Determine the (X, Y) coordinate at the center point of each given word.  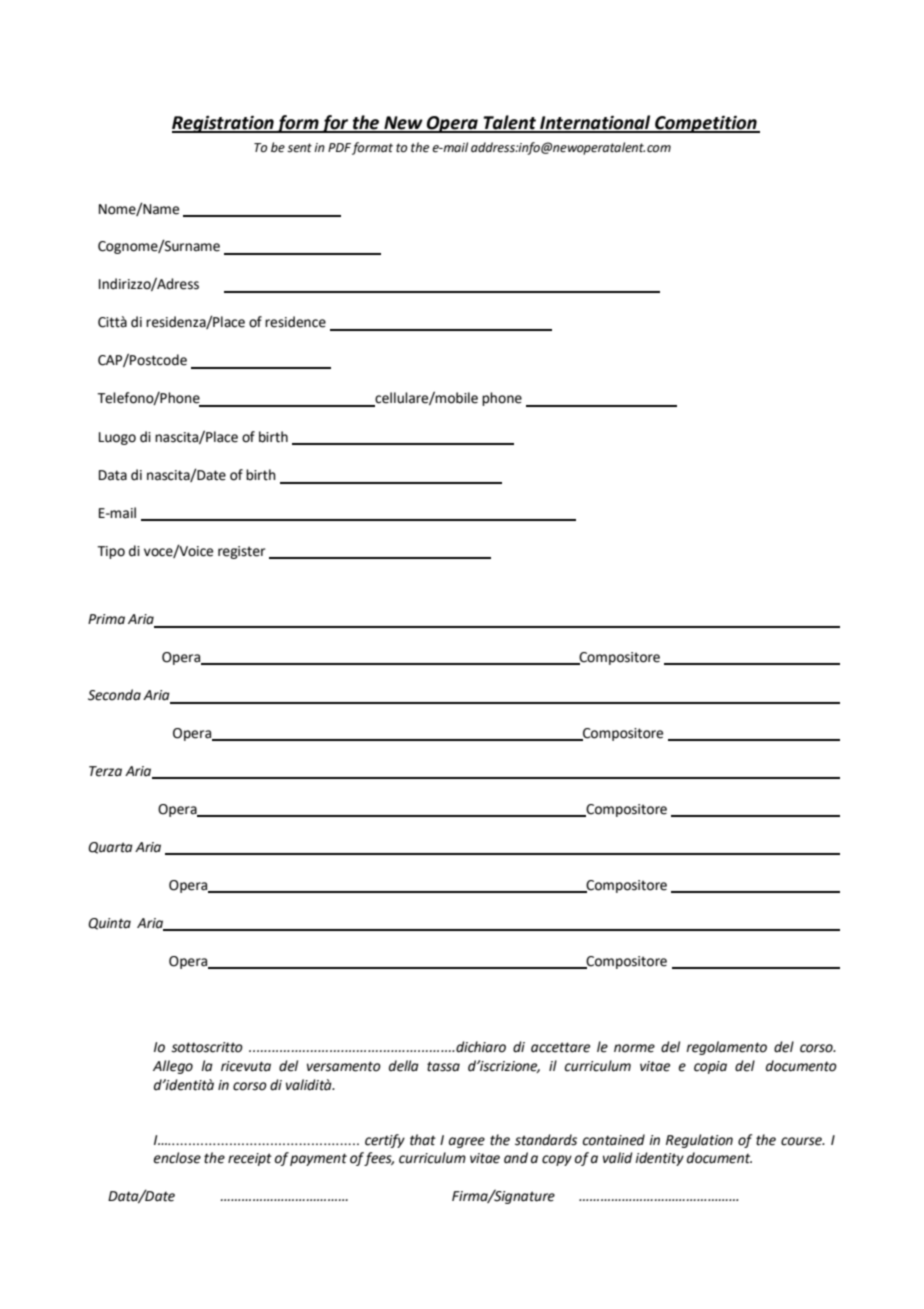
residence (295, 322)
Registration (224, 124)
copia (710, 1067)
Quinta (109, 924)
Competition (706, 124)
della (404, 1066)
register (241, 552)
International (595, 123)
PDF (339, 147)
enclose (177, 1158)
